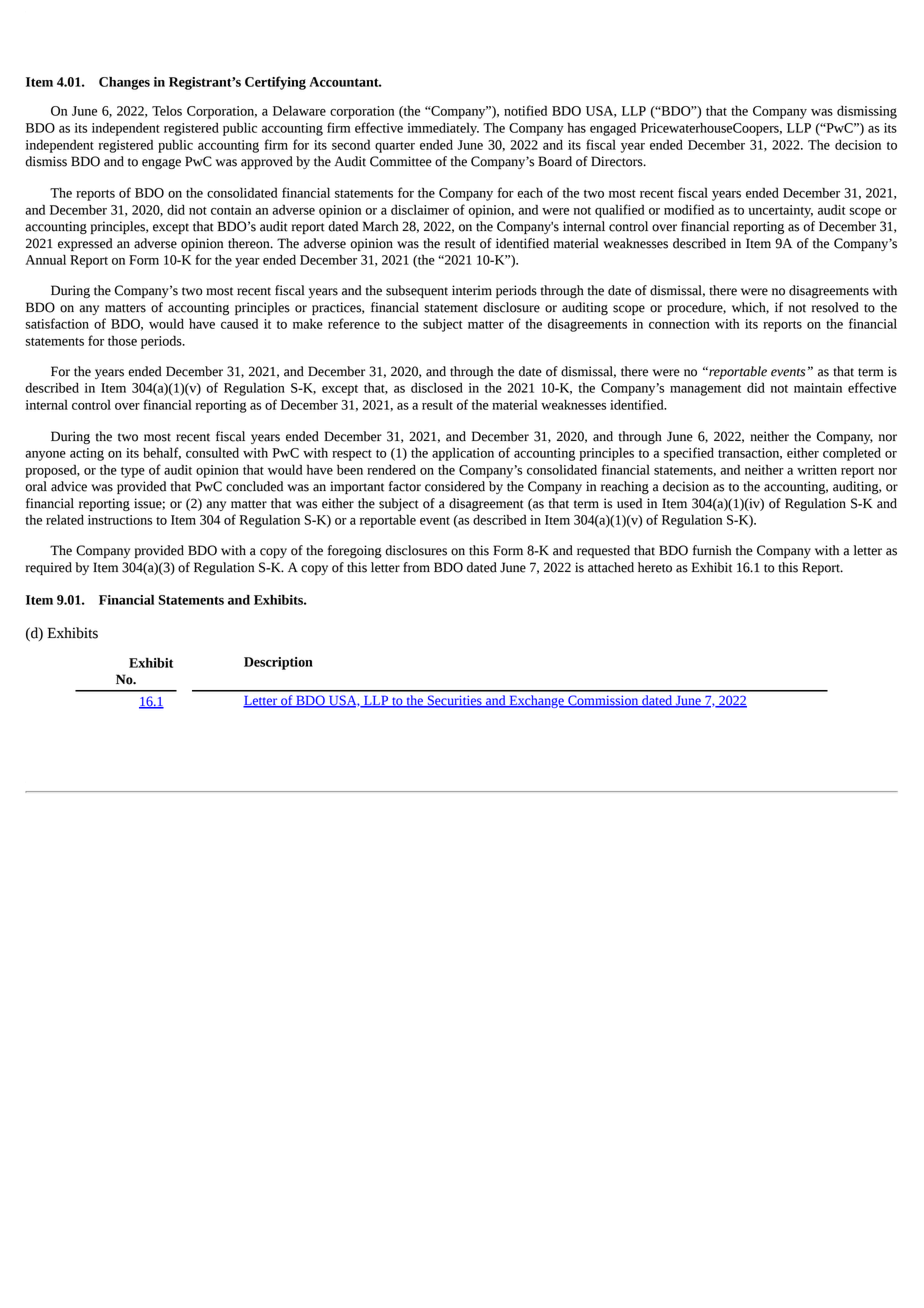 This screenshot has width=924, height=1308. Describe the element at coordinates (85, 244) in the screenshot. I see `expressed` at that location.
